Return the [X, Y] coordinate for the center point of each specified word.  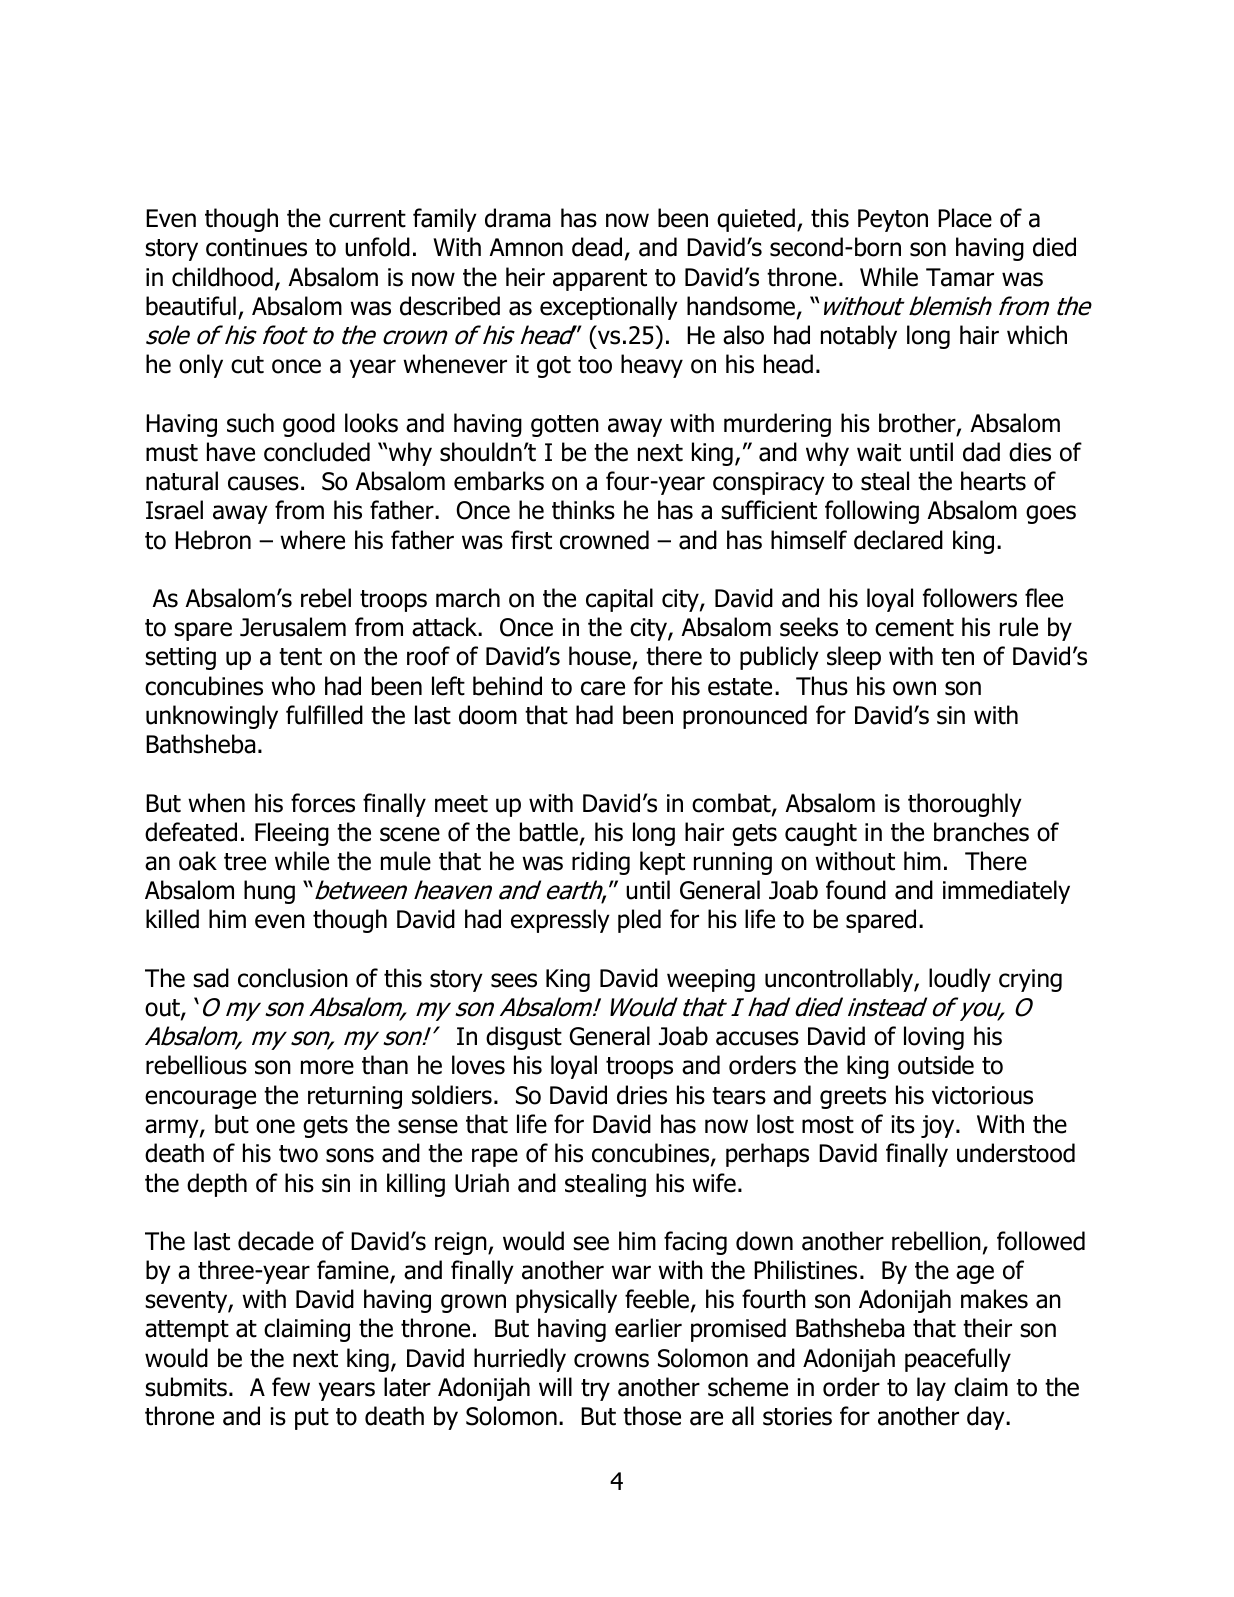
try [595, 1390]
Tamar [960, 277]
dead [597, 247]
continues [256, 247]
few [291, 1387]
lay [931, 1389]
